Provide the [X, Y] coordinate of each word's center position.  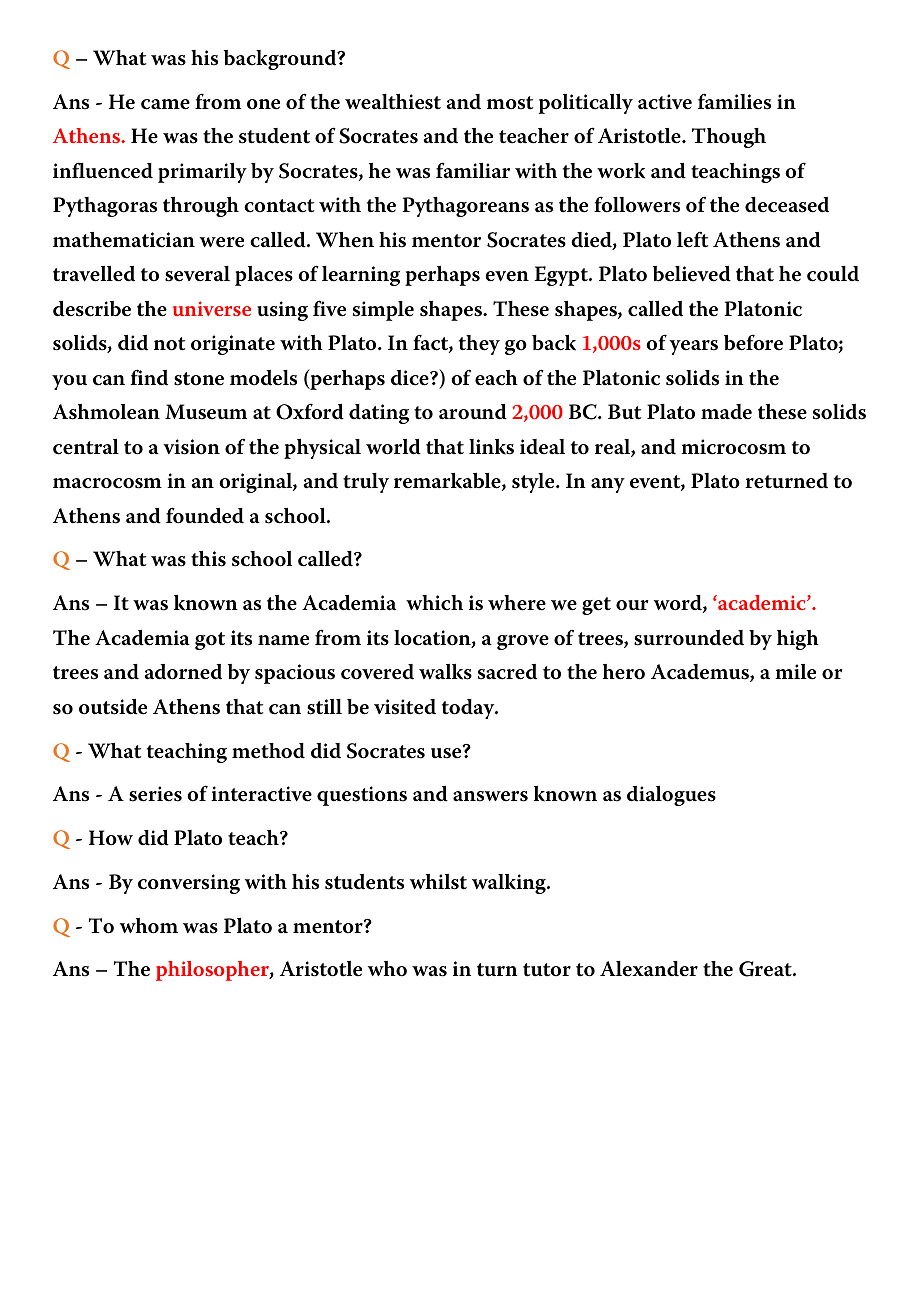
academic [762, 602]
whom [149, 926]
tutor [547, 970]
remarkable [448, 481]
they [479, 345]
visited [405, 707]
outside [113, 707]
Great [766, 969]
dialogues [671, 796]
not [169, 344]
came [165, 104]
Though [729, 138]
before [753, 342]
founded [205, 515]
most [510, 103]
